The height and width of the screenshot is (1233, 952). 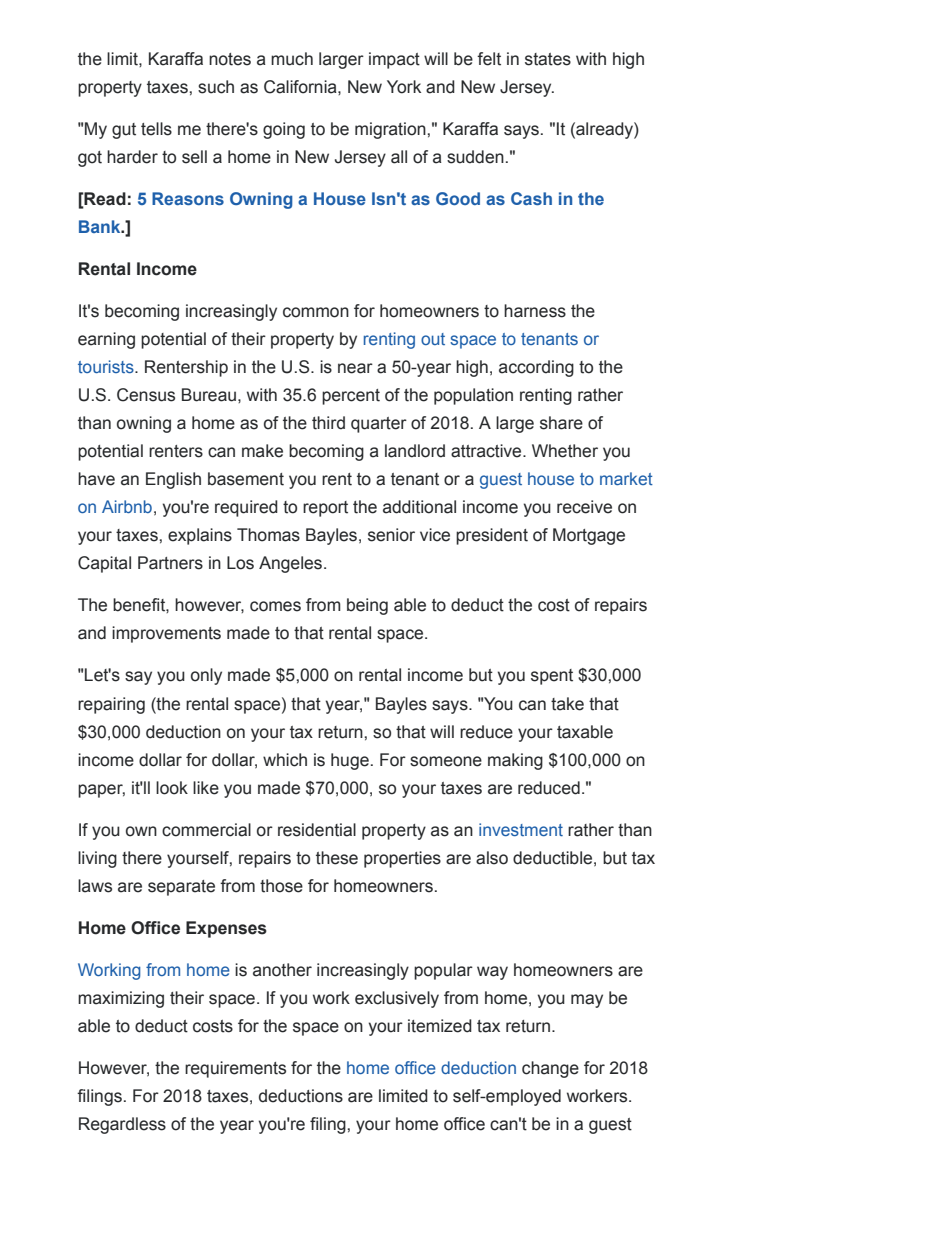 I want to click on change, so click(x=550, y=1069).
